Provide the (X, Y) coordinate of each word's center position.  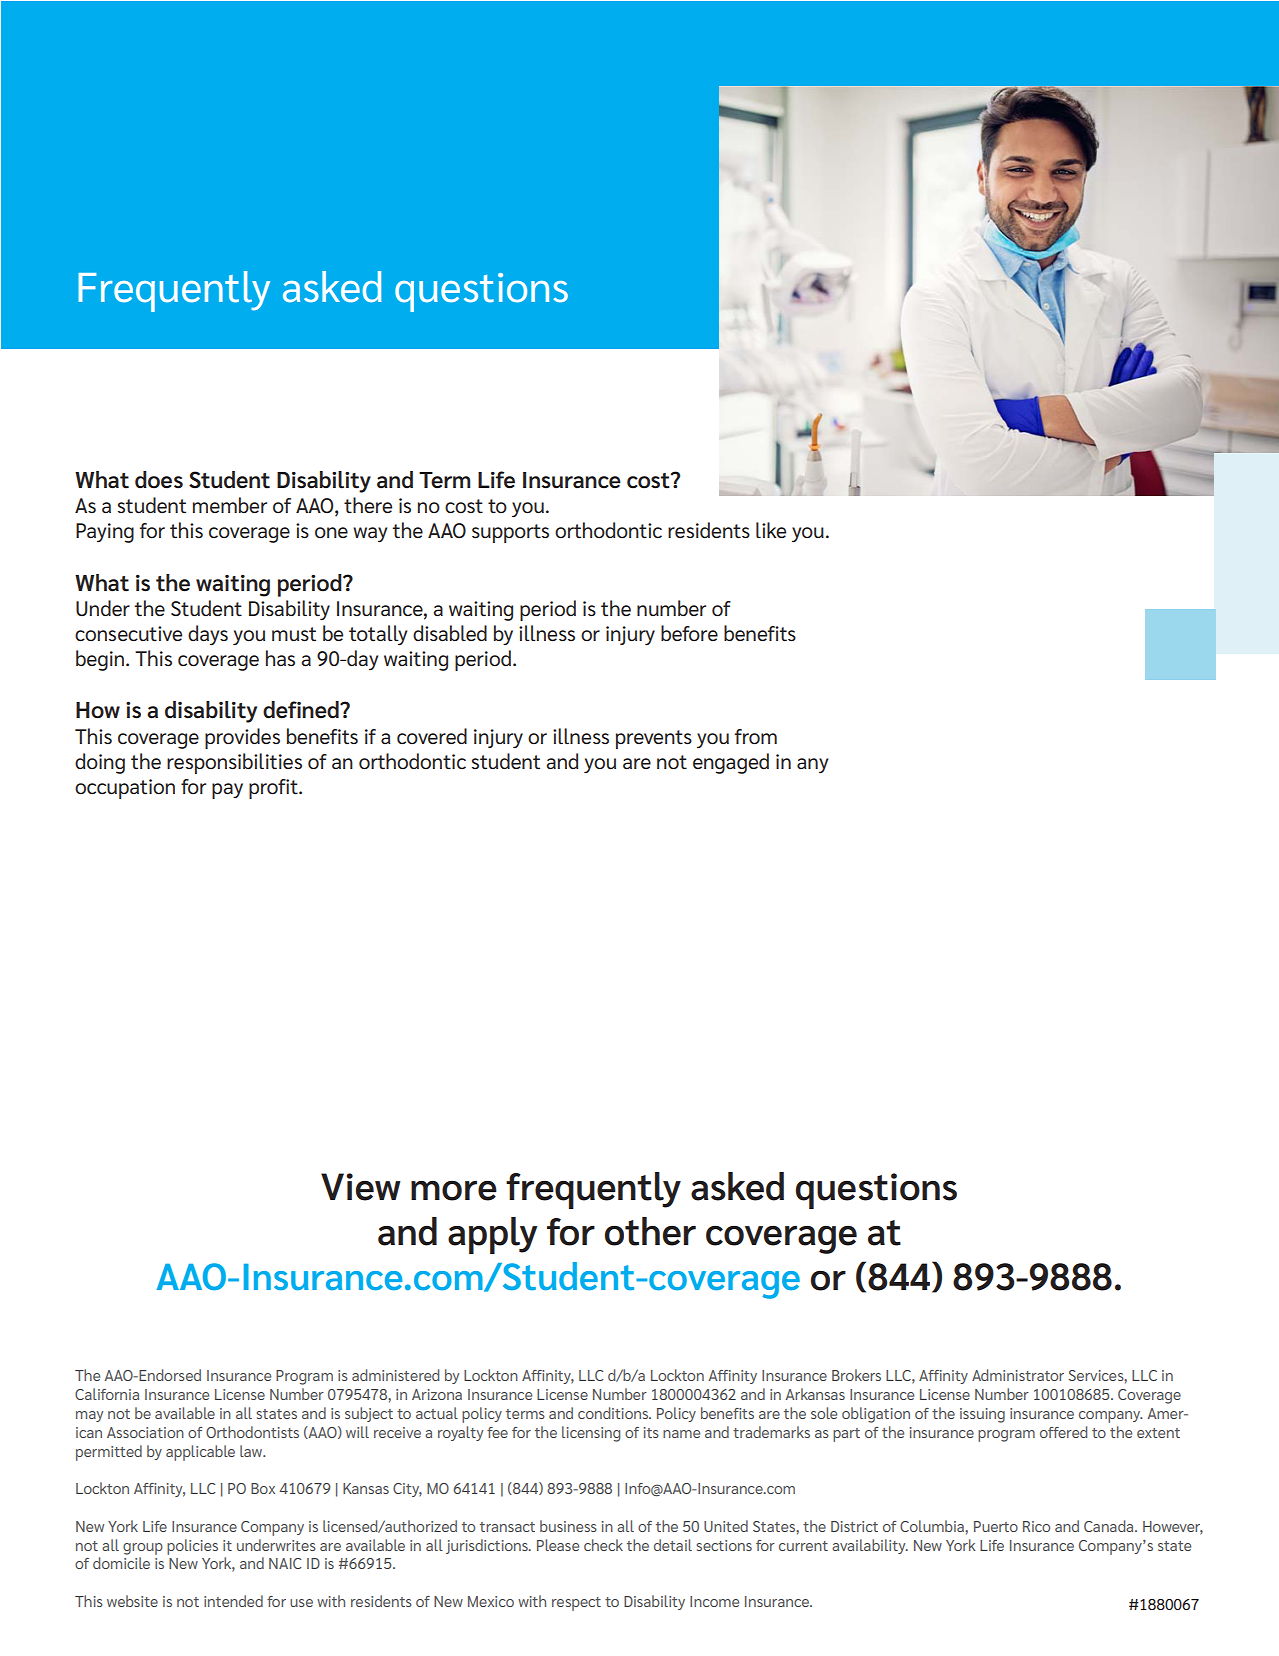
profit (274, 789)
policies (192, 1547)
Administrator (1018, 1375)
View (361, 1187)
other (650, 1231)
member (230, 505)
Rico (1036, 1526)
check (603, 1545)
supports (510, 533)
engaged (731, 763)
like (771, 530)
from (755, 736)
